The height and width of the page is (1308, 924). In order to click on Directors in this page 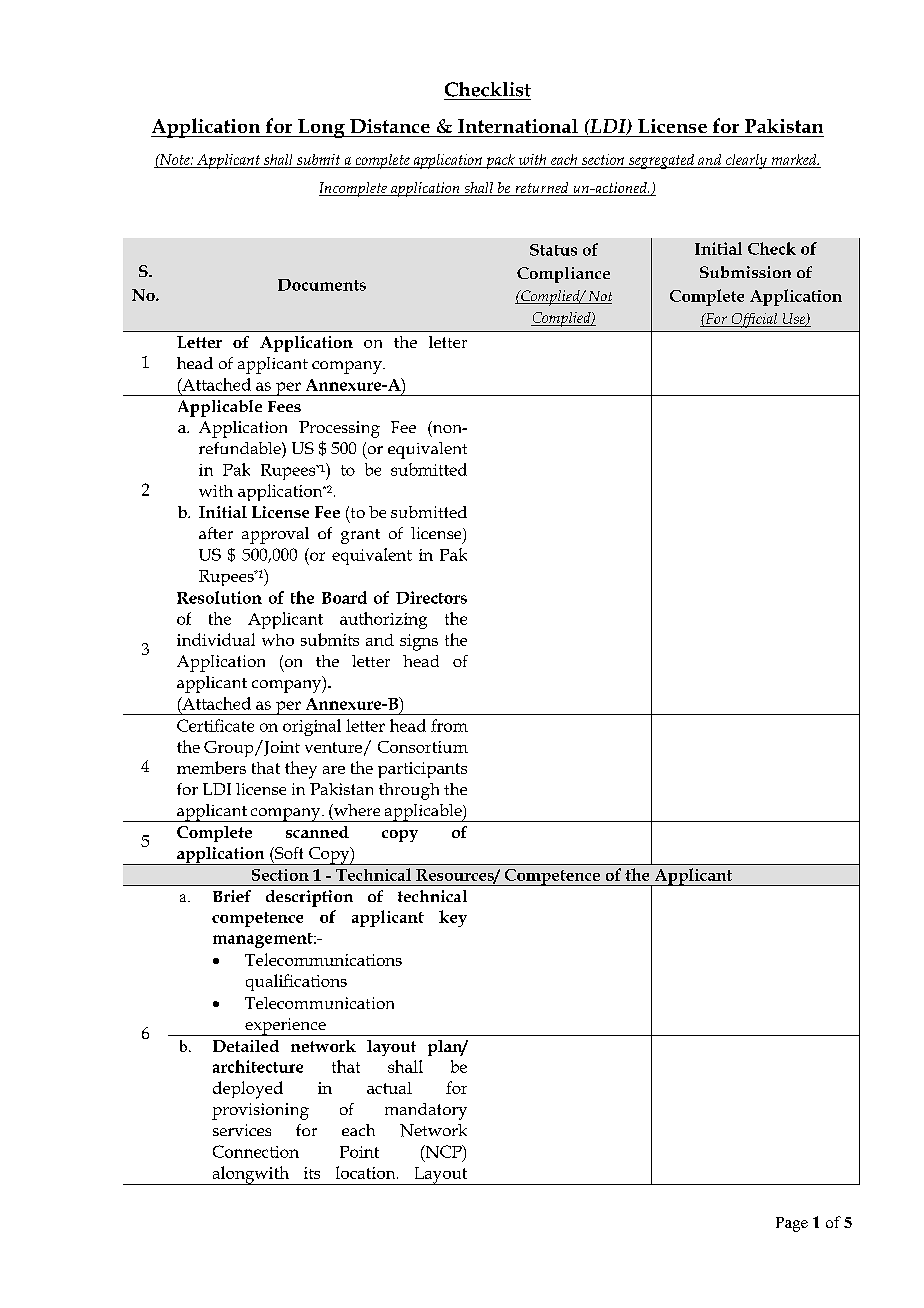, I will do `click(431, 597)`.
